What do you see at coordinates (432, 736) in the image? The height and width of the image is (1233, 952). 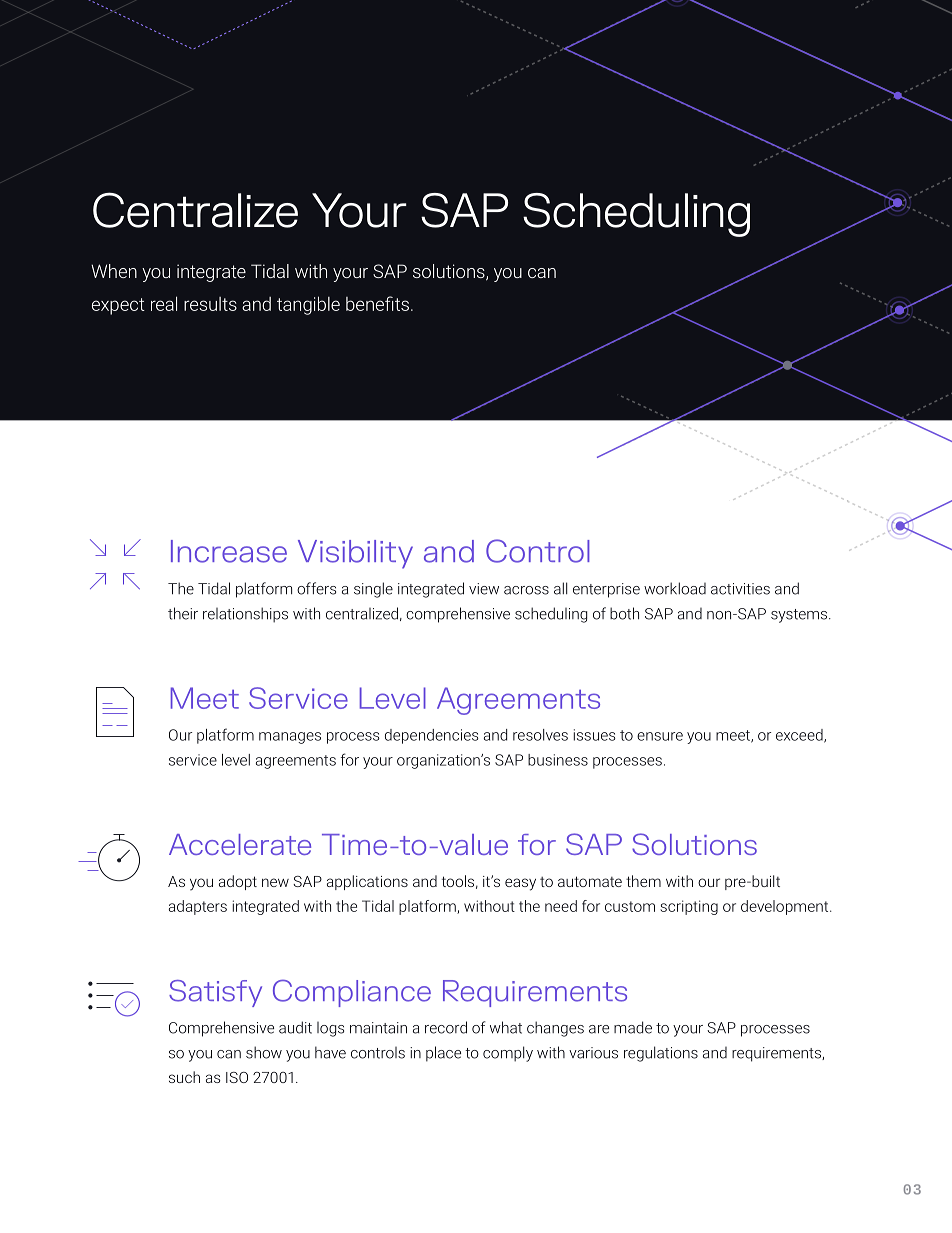 I see `dependencies` at bounding box center [432, 736].
